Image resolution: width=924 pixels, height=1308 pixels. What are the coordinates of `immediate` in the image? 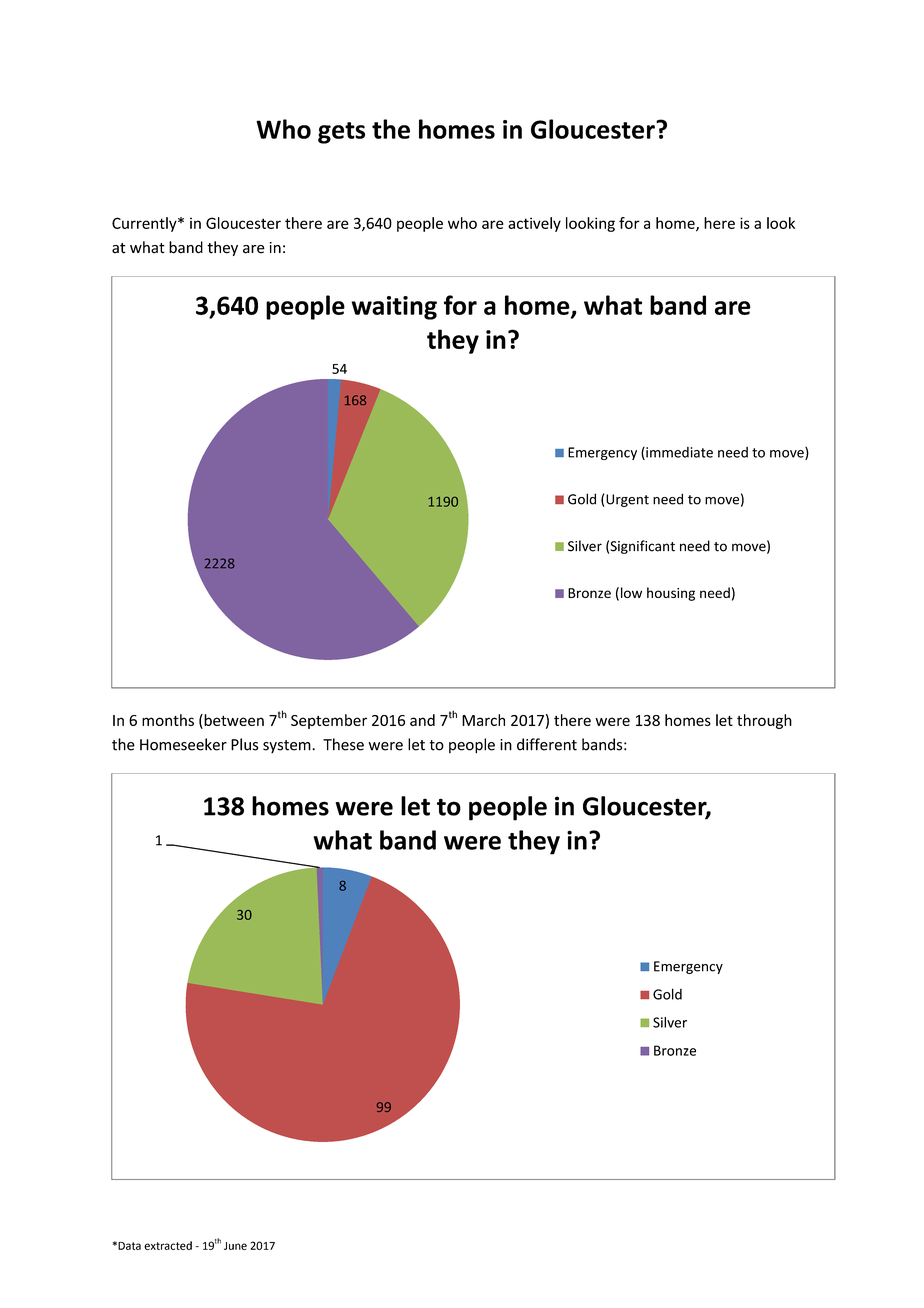 It's located at (678, 453).
